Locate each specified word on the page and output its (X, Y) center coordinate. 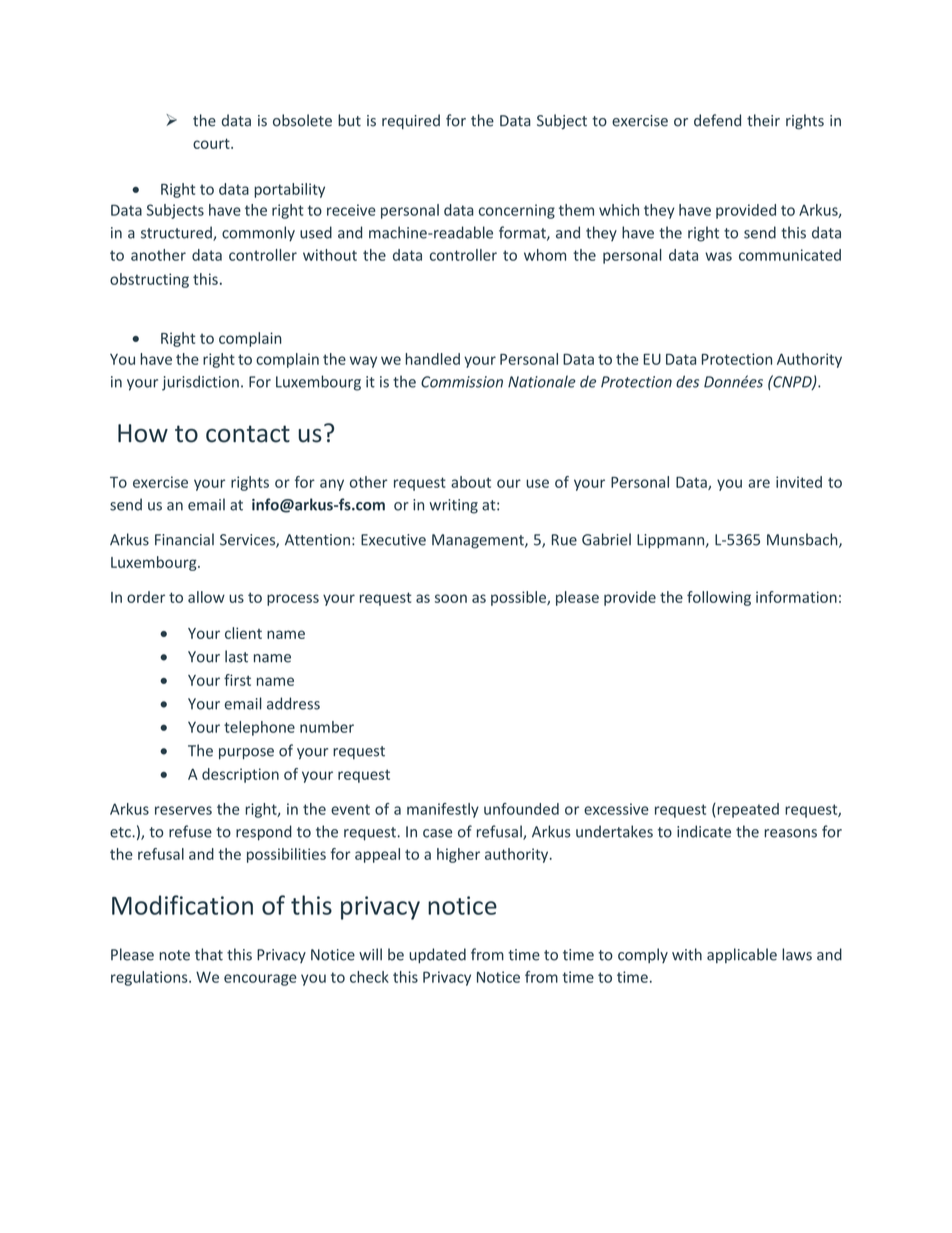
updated (437, 955)
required (411, 121)
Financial (184, 539)
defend (717, 120)
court (212, 143)
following (719, 598)
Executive (393, 540)
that (209, 954)
